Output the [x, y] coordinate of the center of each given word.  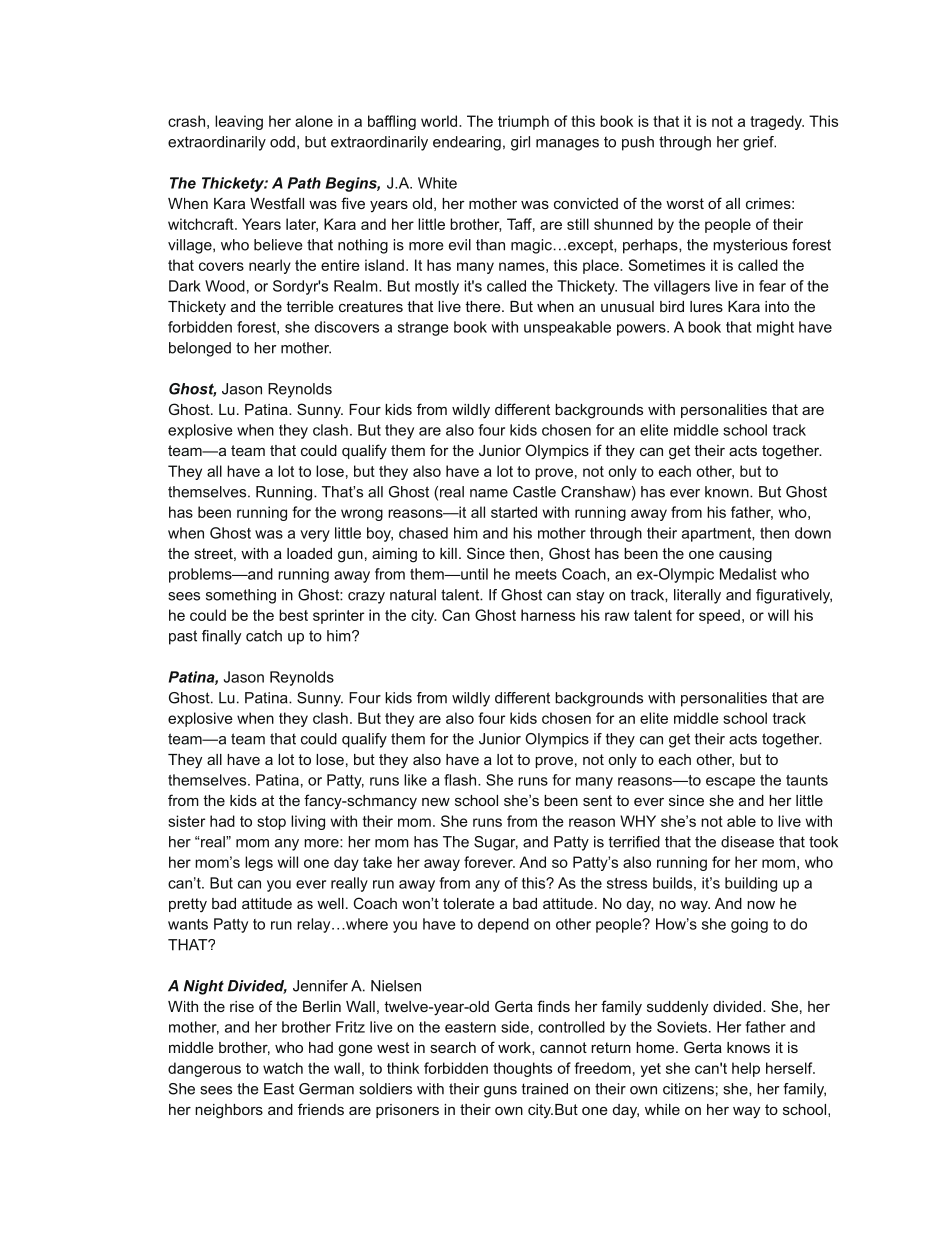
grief [759, 143]
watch [283, 1068]
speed [719, 616]
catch [264, 636]
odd [282, 142]
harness [548, 615]
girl [520, 143]
